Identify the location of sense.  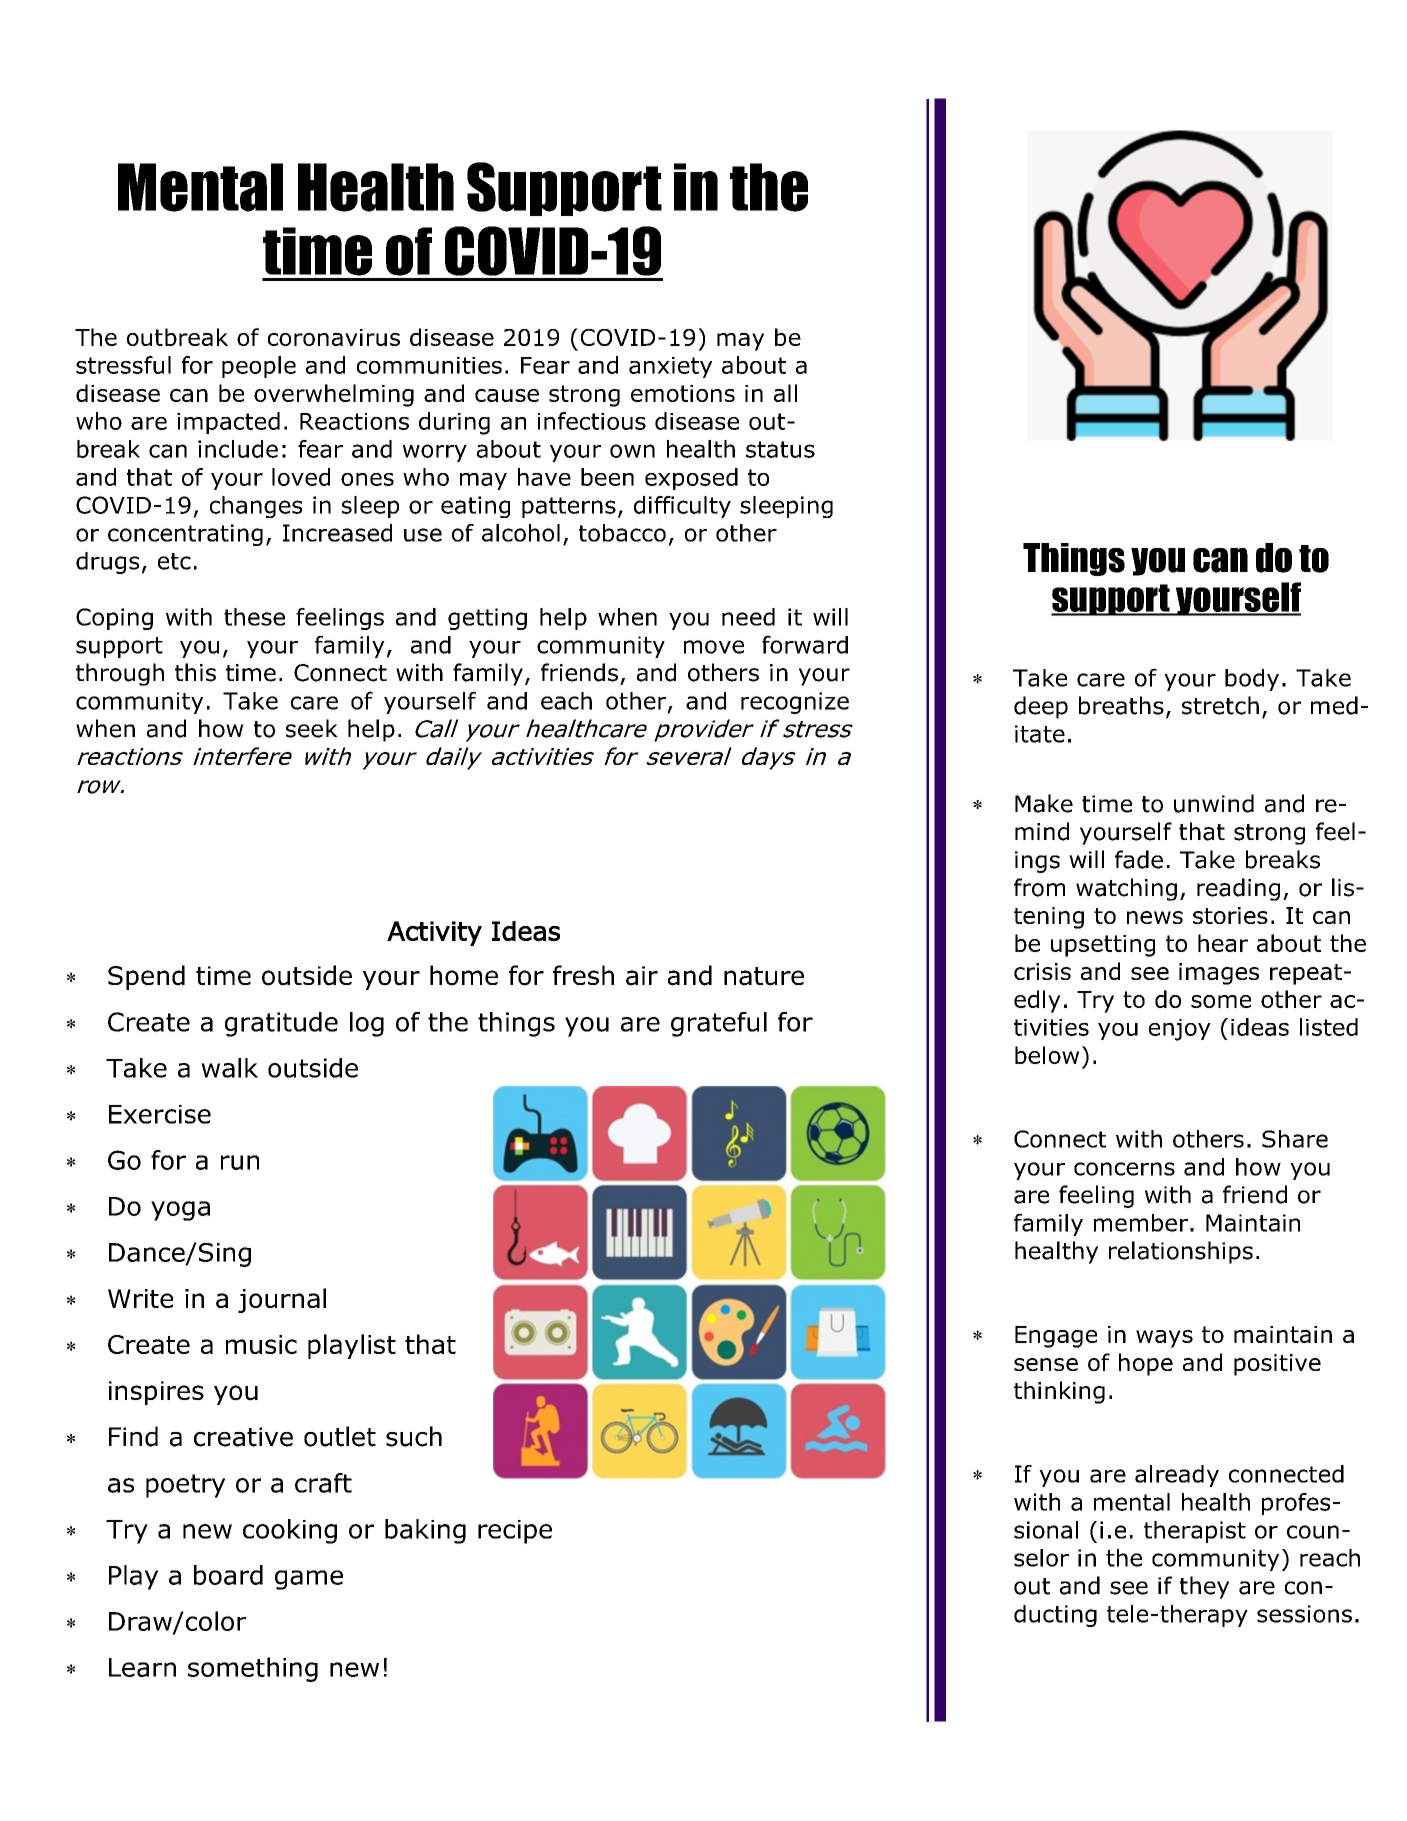
(1046, 1364).
